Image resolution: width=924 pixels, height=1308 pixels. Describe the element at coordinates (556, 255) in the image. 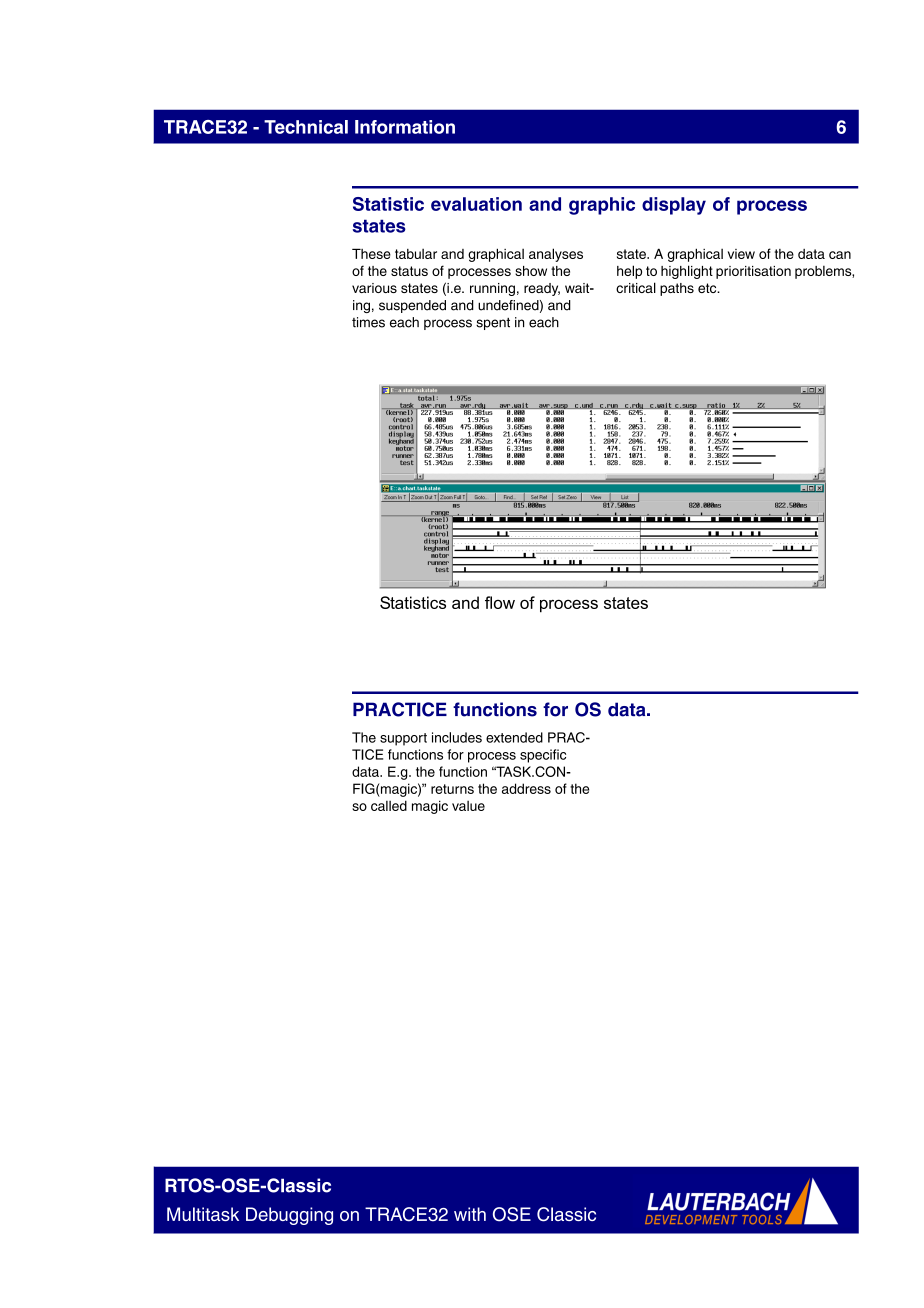

I see `analyses` at that location.
